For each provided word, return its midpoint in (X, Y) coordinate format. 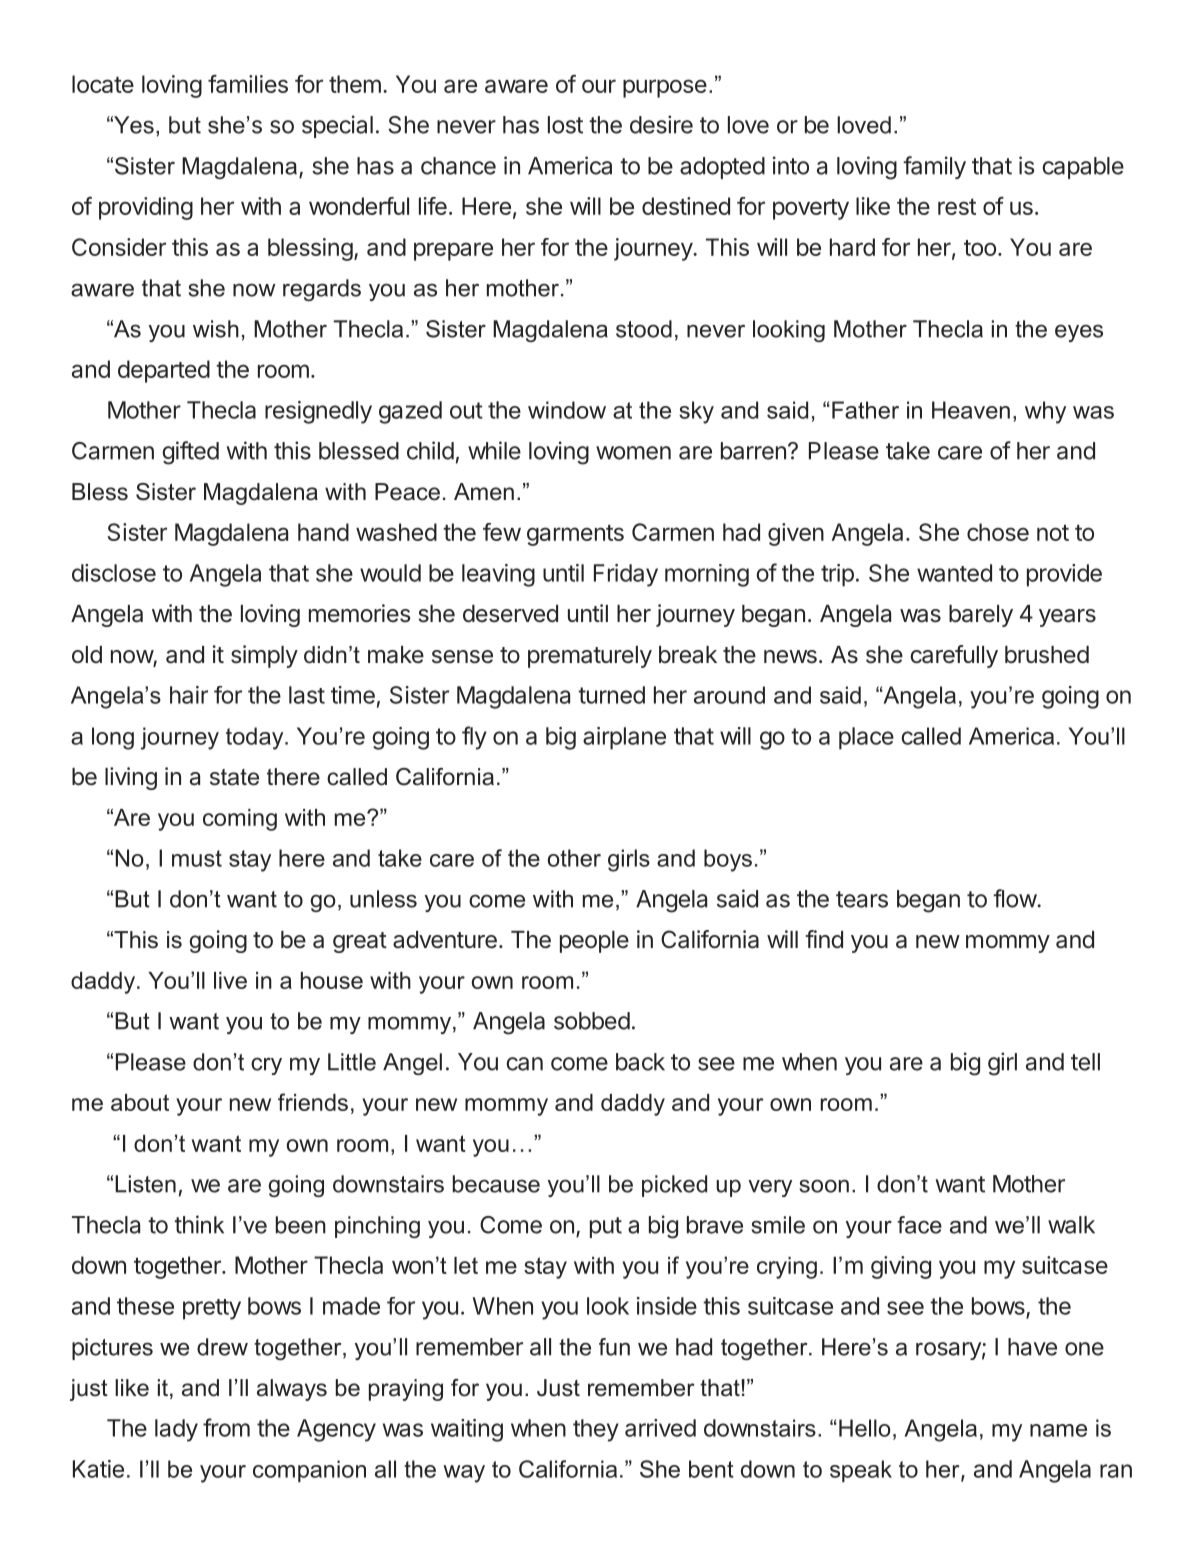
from (226, 1427)
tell (1085, 1062)
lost (565, 125)
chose (998, 532)
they (596, 1430)
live (230, 980)
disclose (114, 573)
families (248, 84)
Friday (626, 575)
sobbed (592, 1021)
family (934, 167)
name (1058, 1430)
